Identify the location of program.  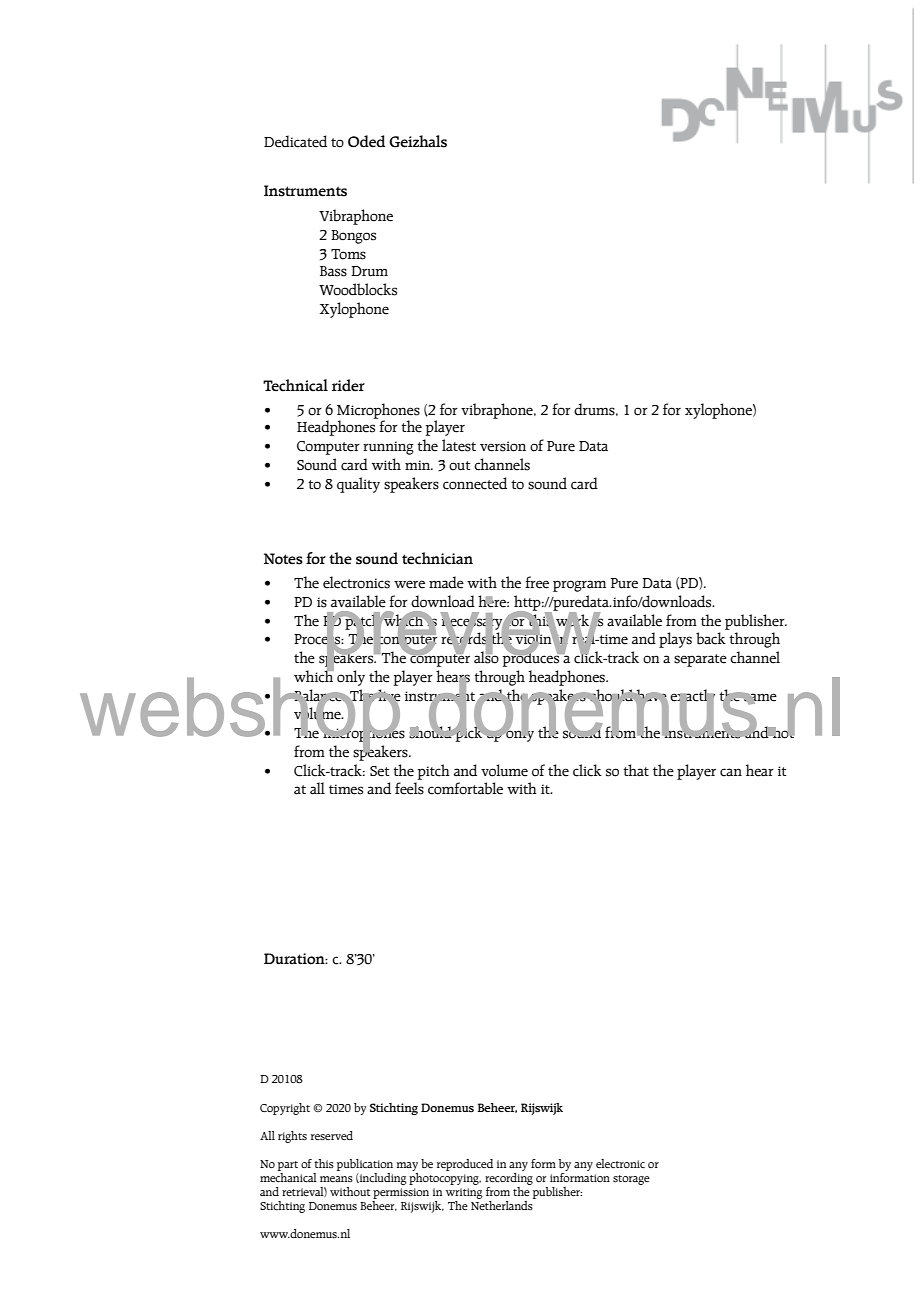
(579, 586).
